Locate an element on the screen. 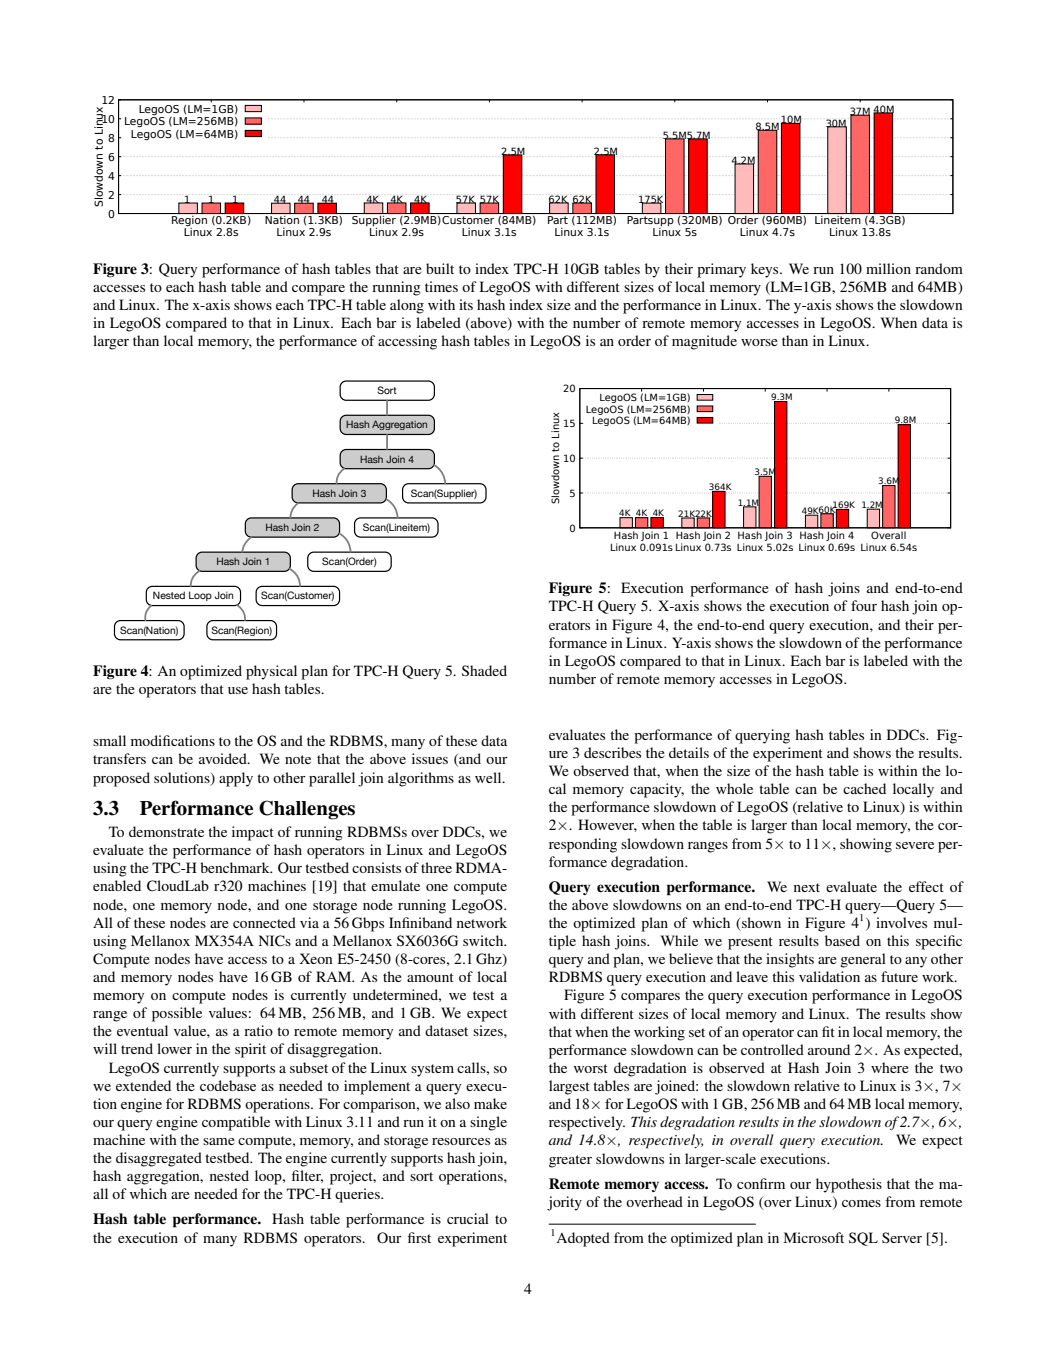 The width and height of the screenshot is (1060, 1372). along is located at coordinates (407, 306).
